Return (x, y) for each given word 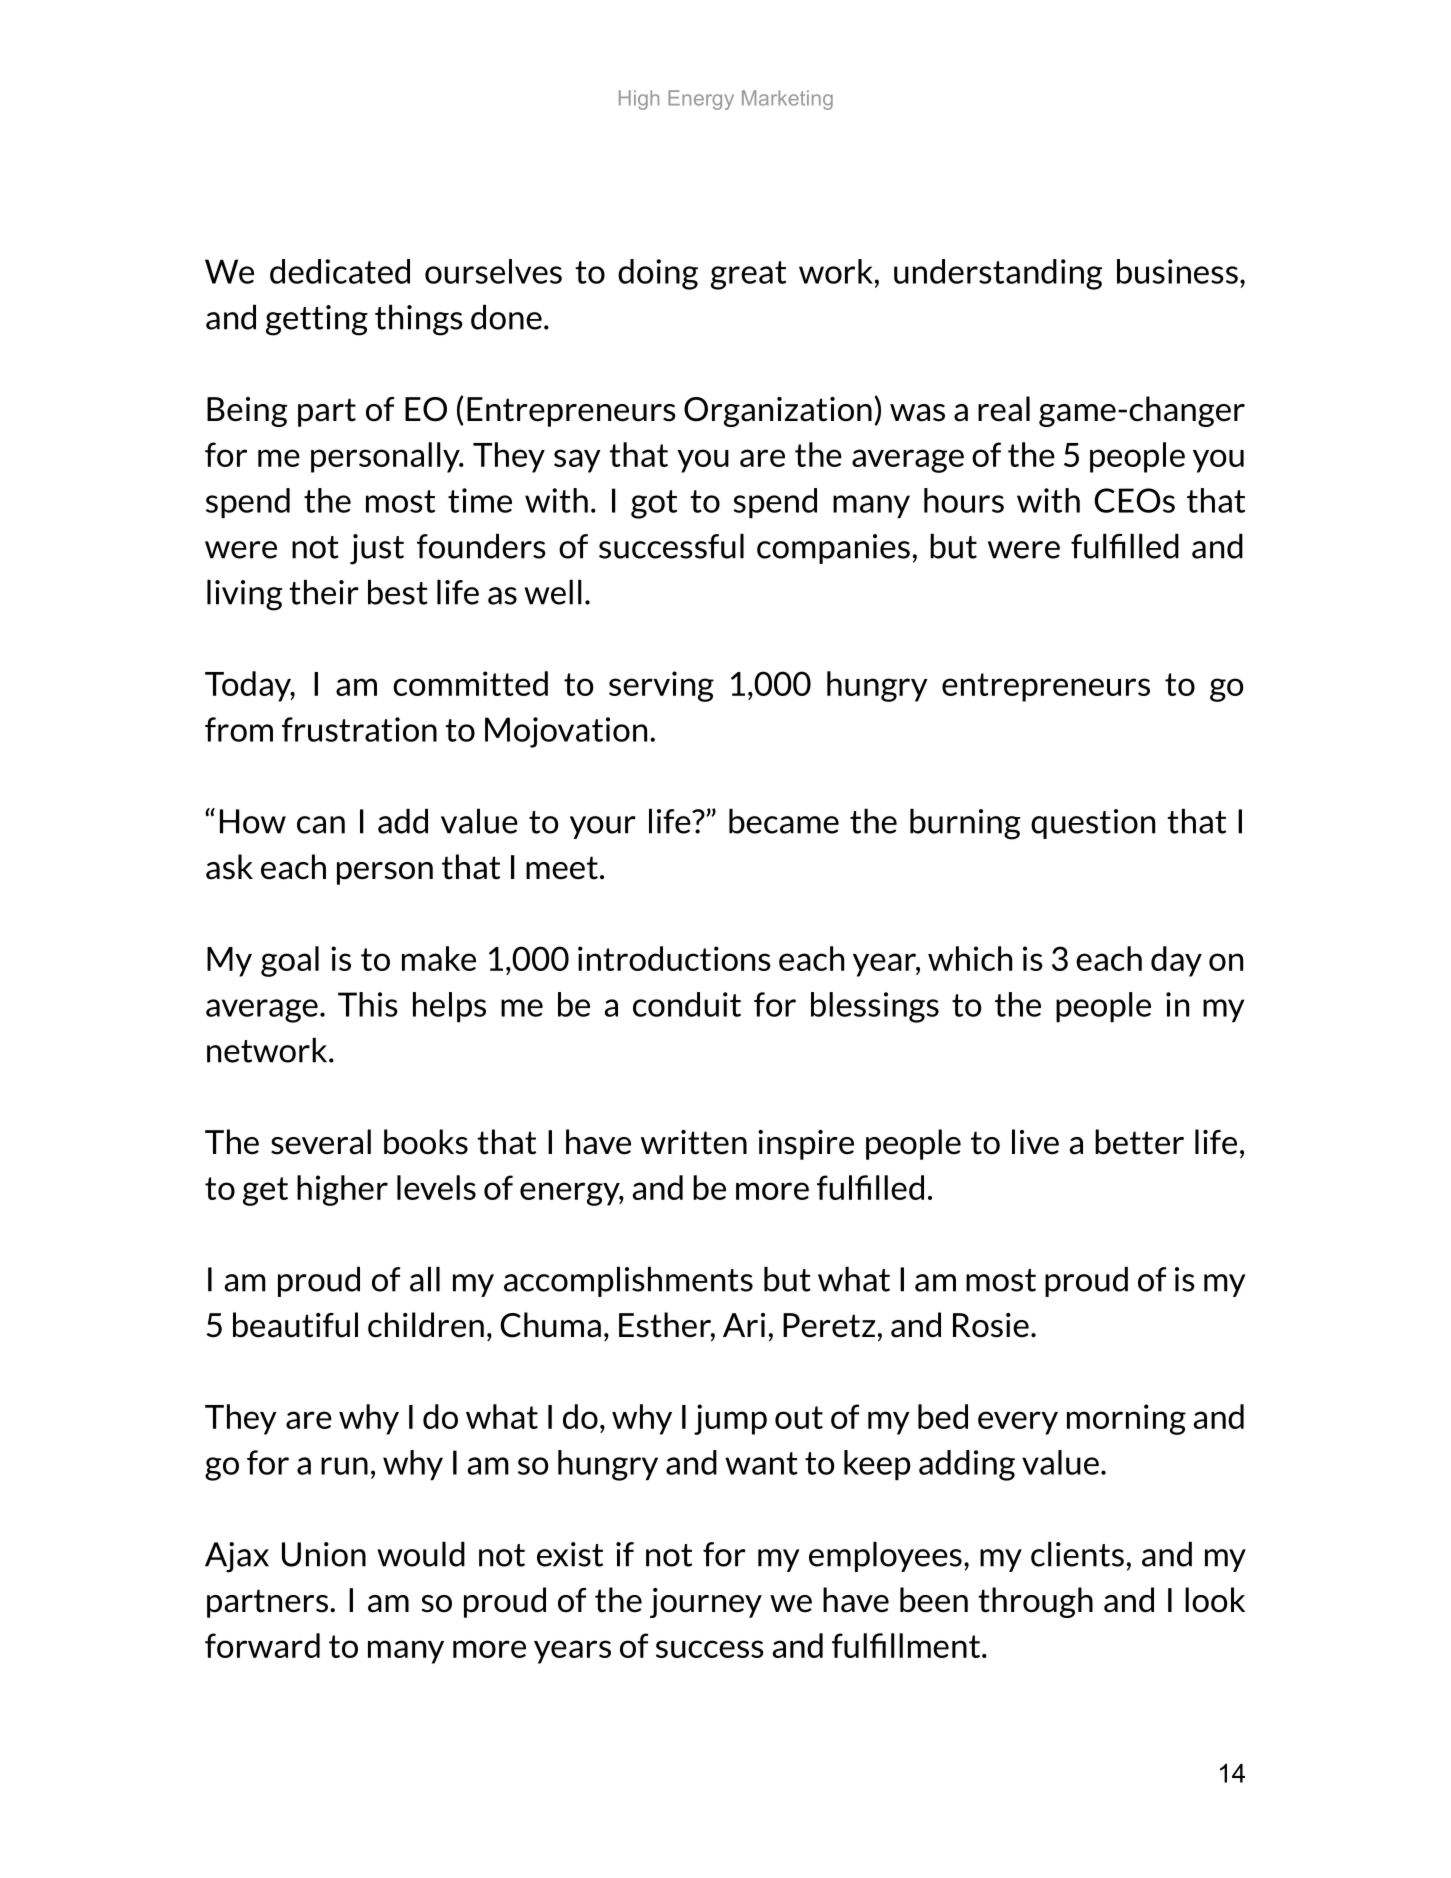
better (1139, 1142)
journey (706, 1603)
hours (964, 500)
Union (324, 1554)
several (321, 1142)
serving (661, 686)
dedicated (340, 271)
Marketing (787, 100)
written (694, 1142)
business (1177, 271)
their (324, 592)
